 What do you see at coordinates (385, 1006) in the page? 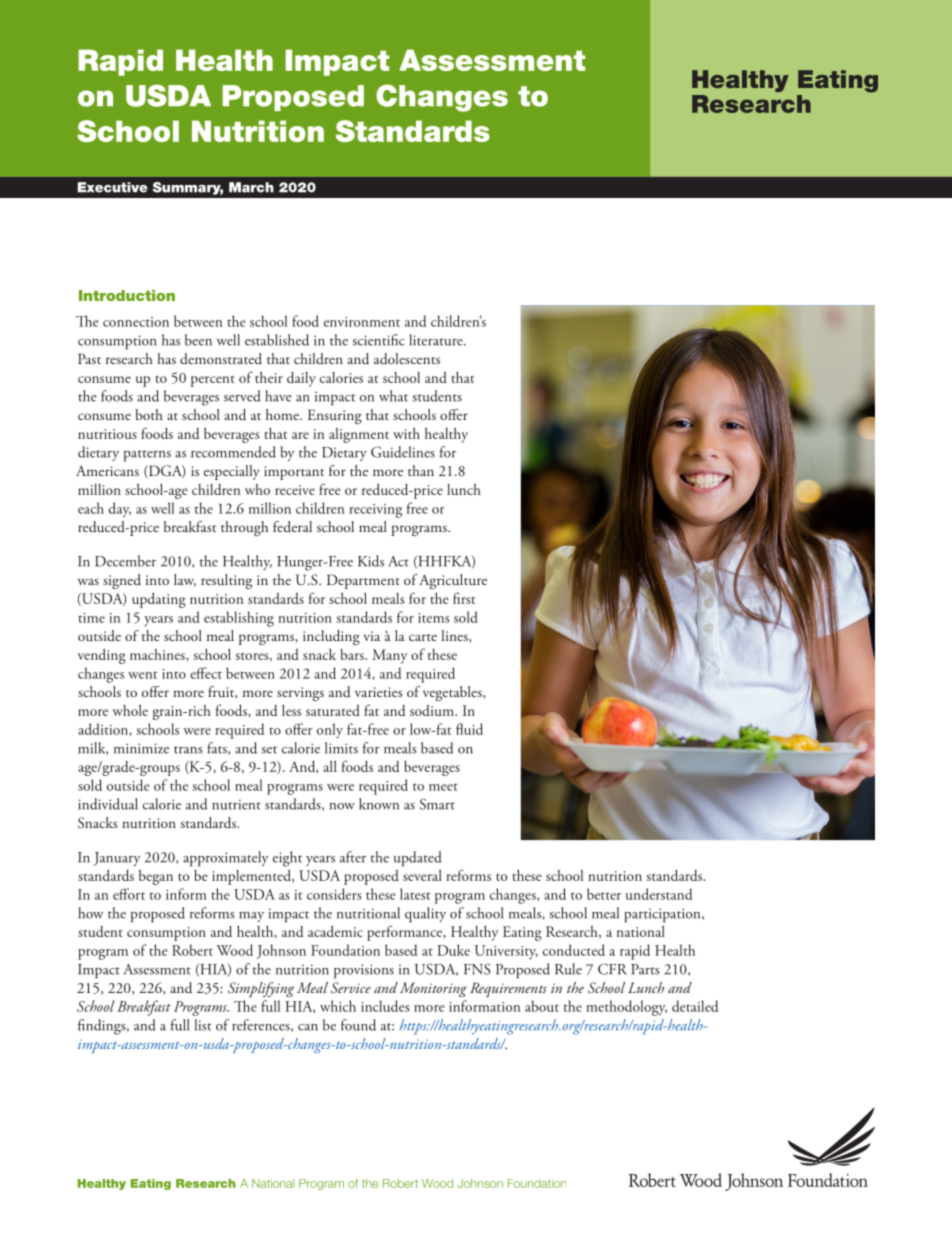
I see `includes` at bounding box center [385, 1006].
